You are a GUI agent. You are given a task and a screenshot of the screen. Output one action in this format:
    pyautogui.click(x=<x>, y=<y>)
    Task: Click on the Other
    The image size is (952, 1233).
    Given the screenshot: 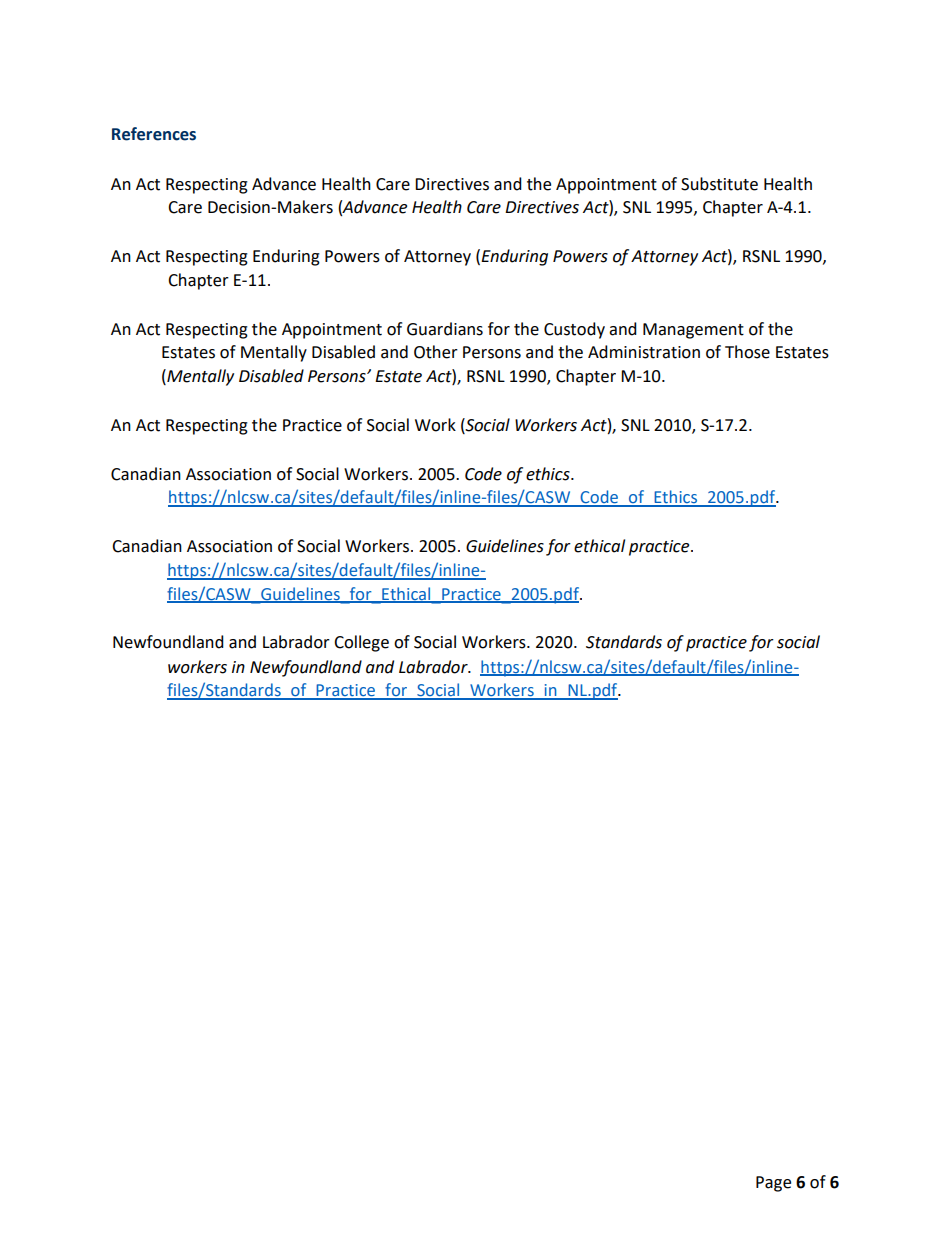 What is the action you would take?
    pyautogui.click(x=436, y=352)
